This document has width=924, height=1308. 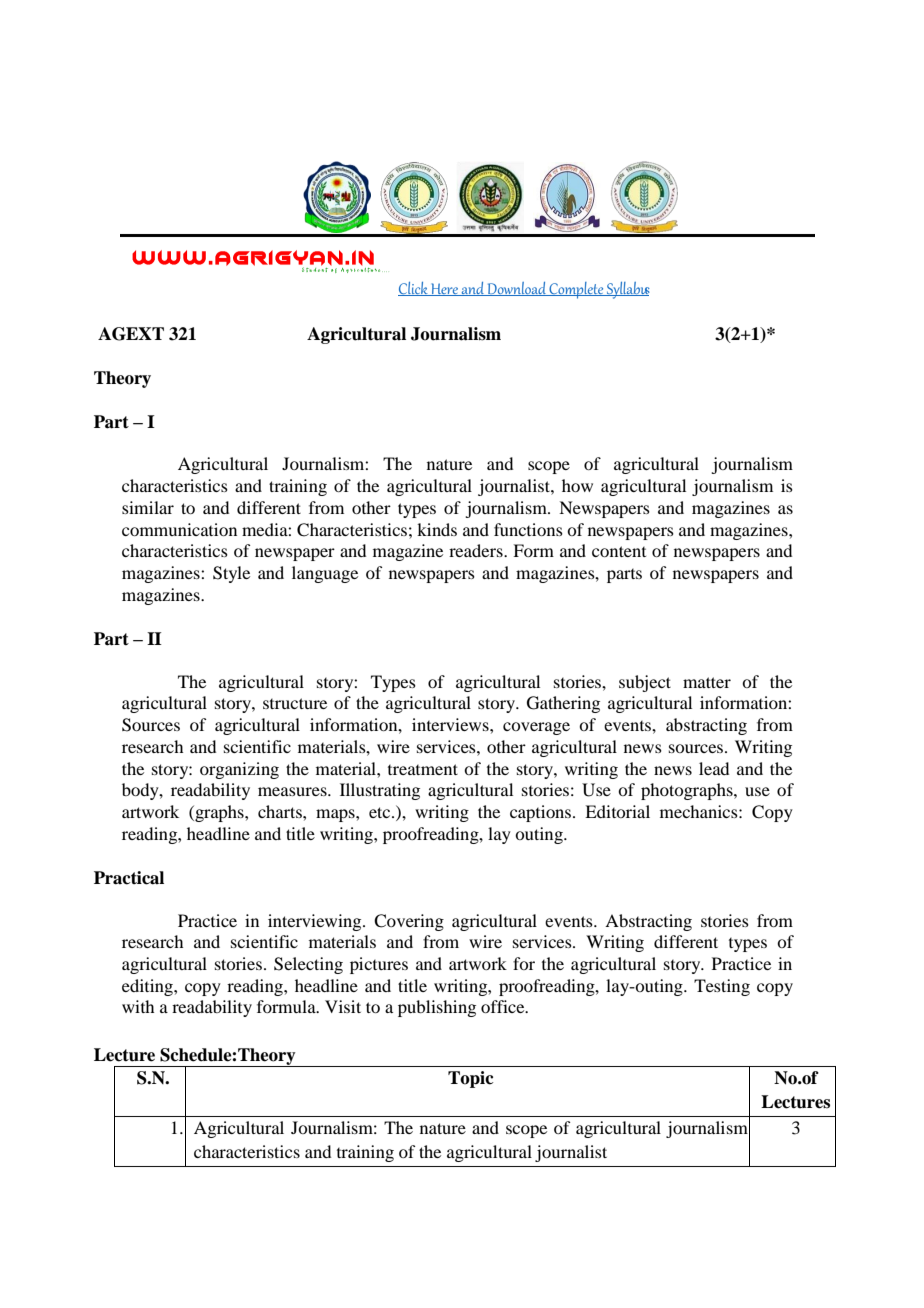 I want to click on content, so click(x=619, y=551).
